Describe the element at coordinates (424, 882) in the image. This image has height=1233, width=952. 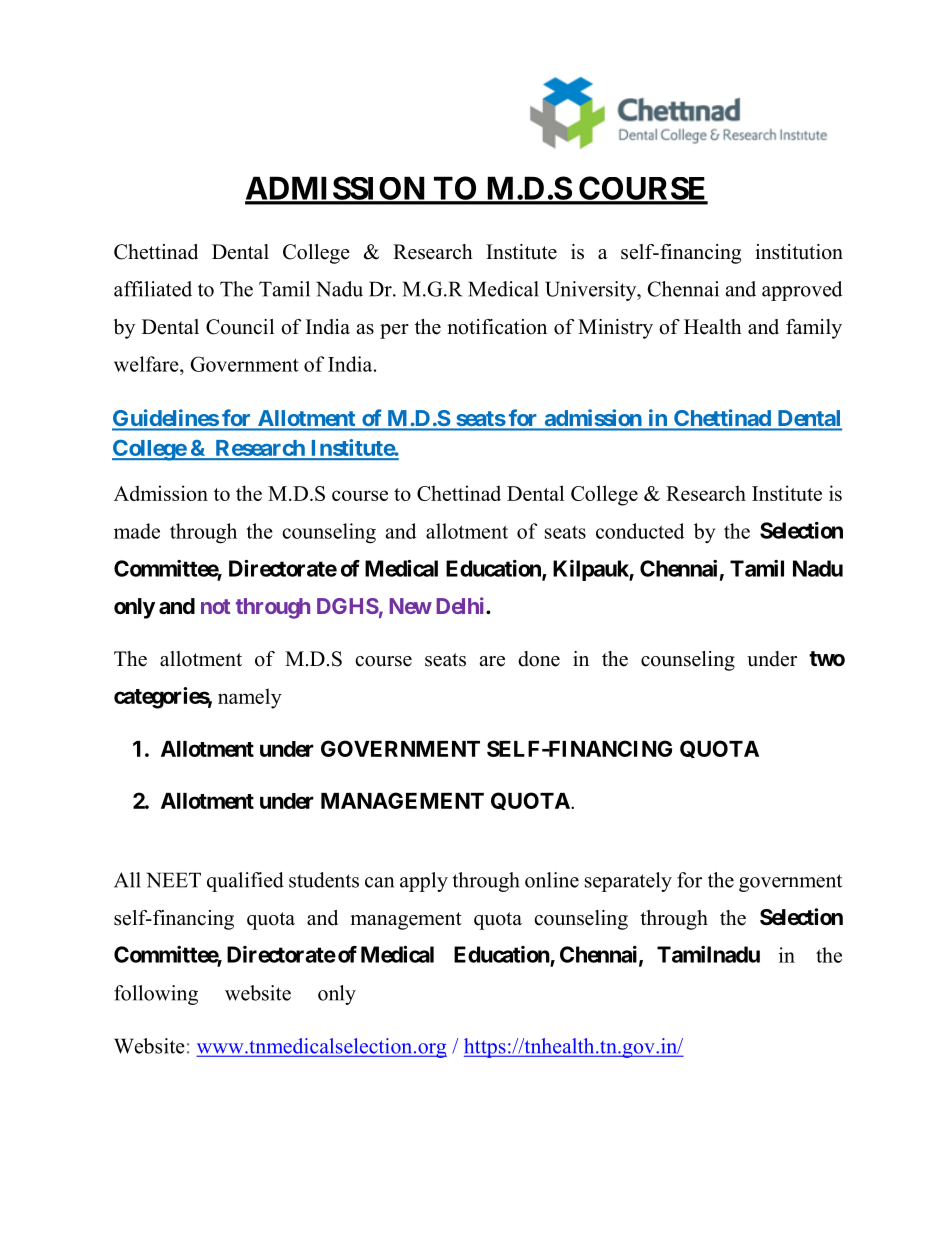
I see `apply` at that location.
